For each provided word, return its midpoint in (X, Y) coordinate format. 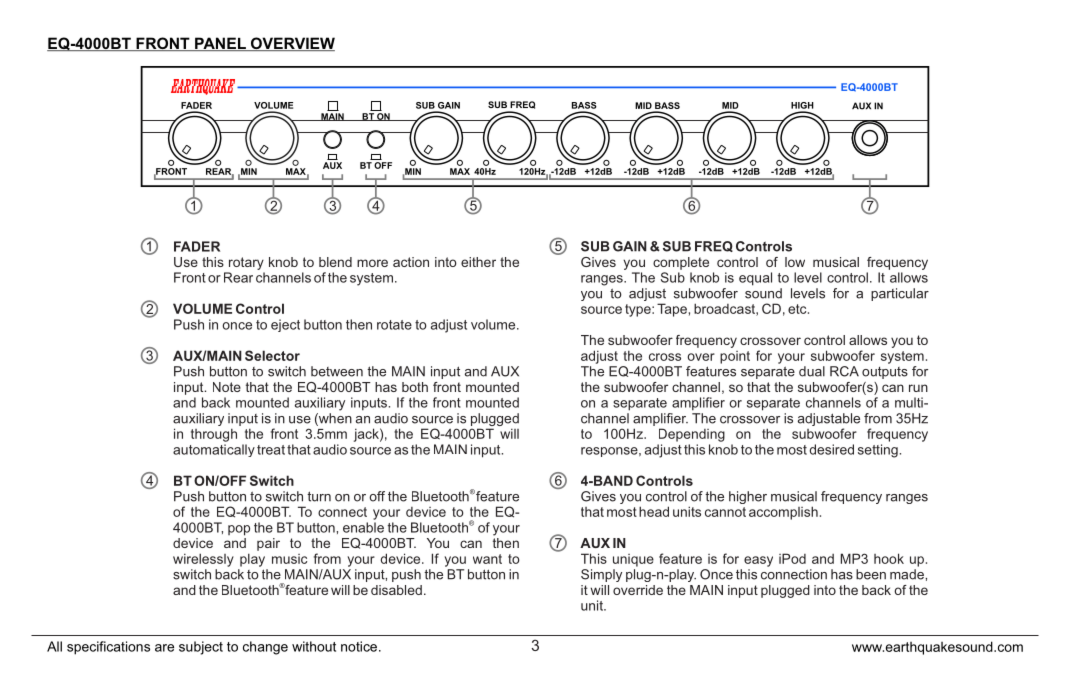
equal (755, 279)
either (478, 262)
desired (832, 449)
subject (201, 648)
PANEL (220, 44)
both (415, 387)
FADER (197, 246)
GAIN (630, 246)
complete (681, 263)
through (214, 435)
